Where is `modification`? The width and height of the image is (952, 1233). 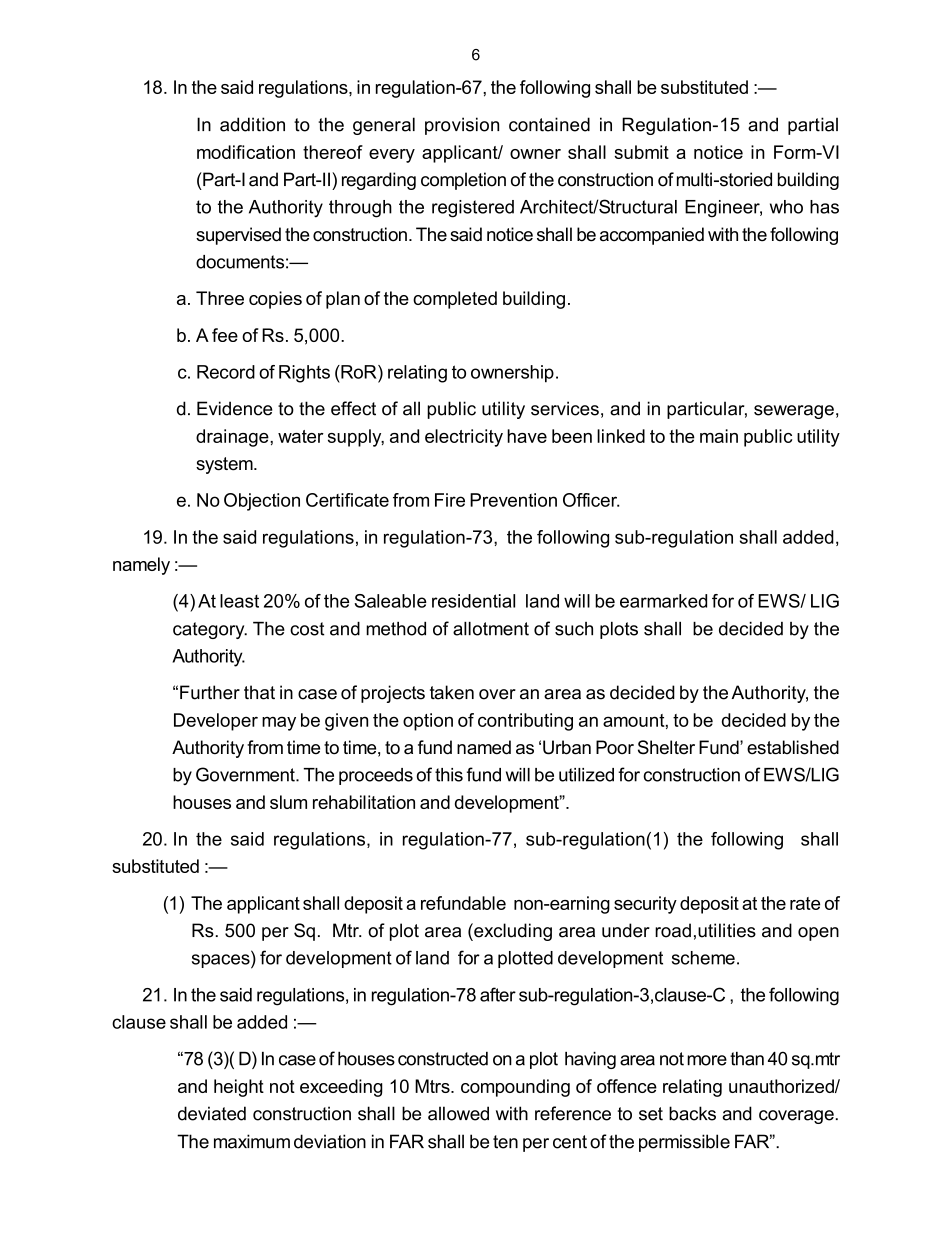
modification is located at coordinates (246, 152).
